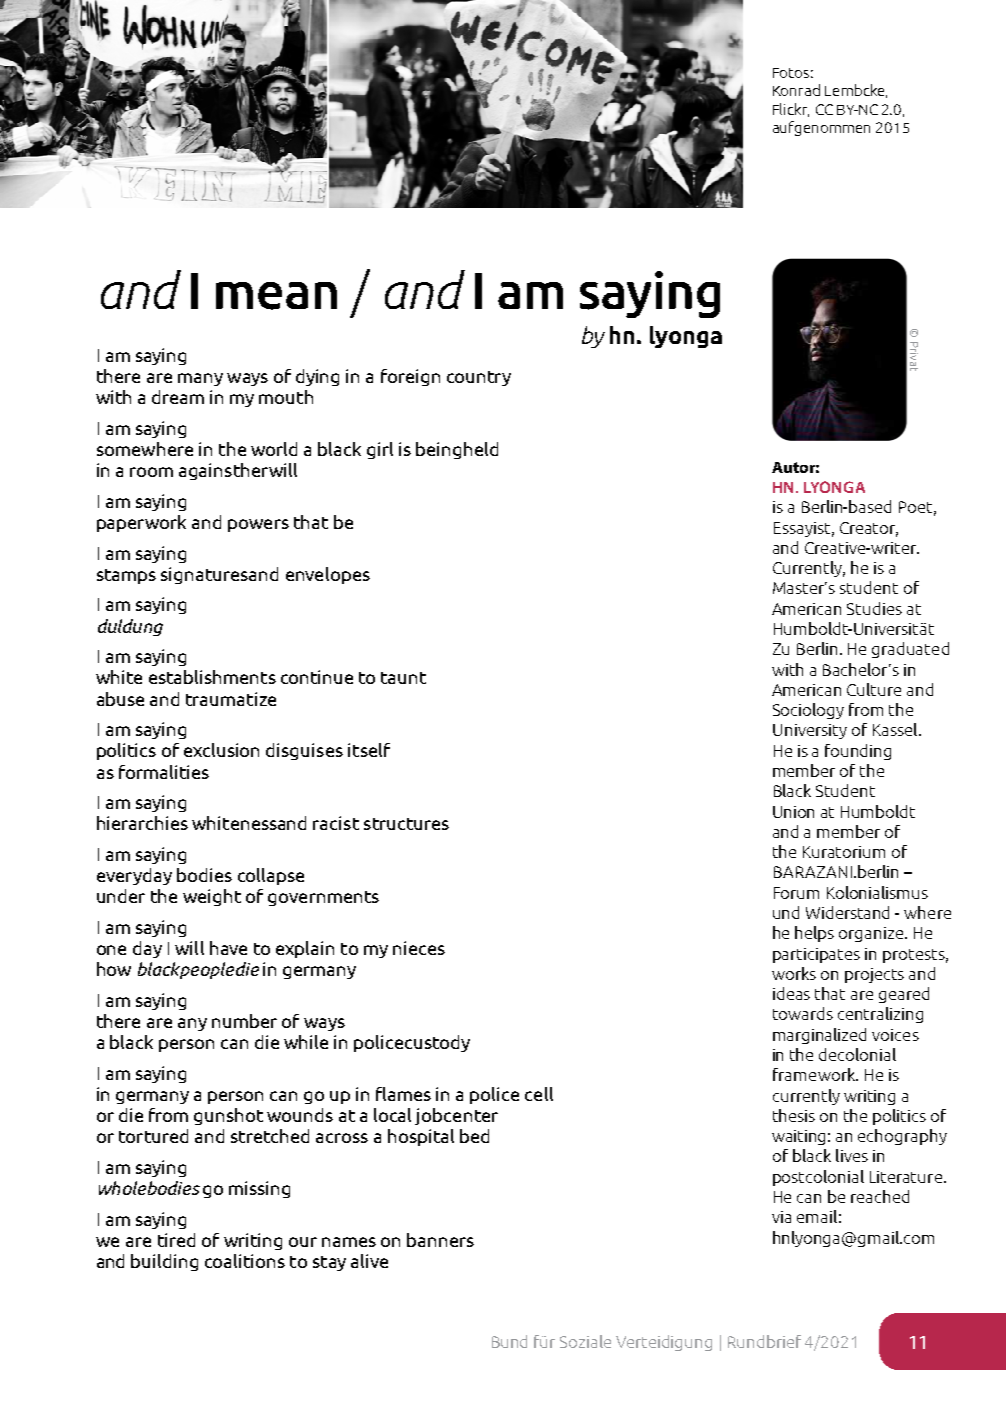  What do you see at coordinates (791, 110) in the document?
I see `Flickr` at bounding box center [791, 110].
